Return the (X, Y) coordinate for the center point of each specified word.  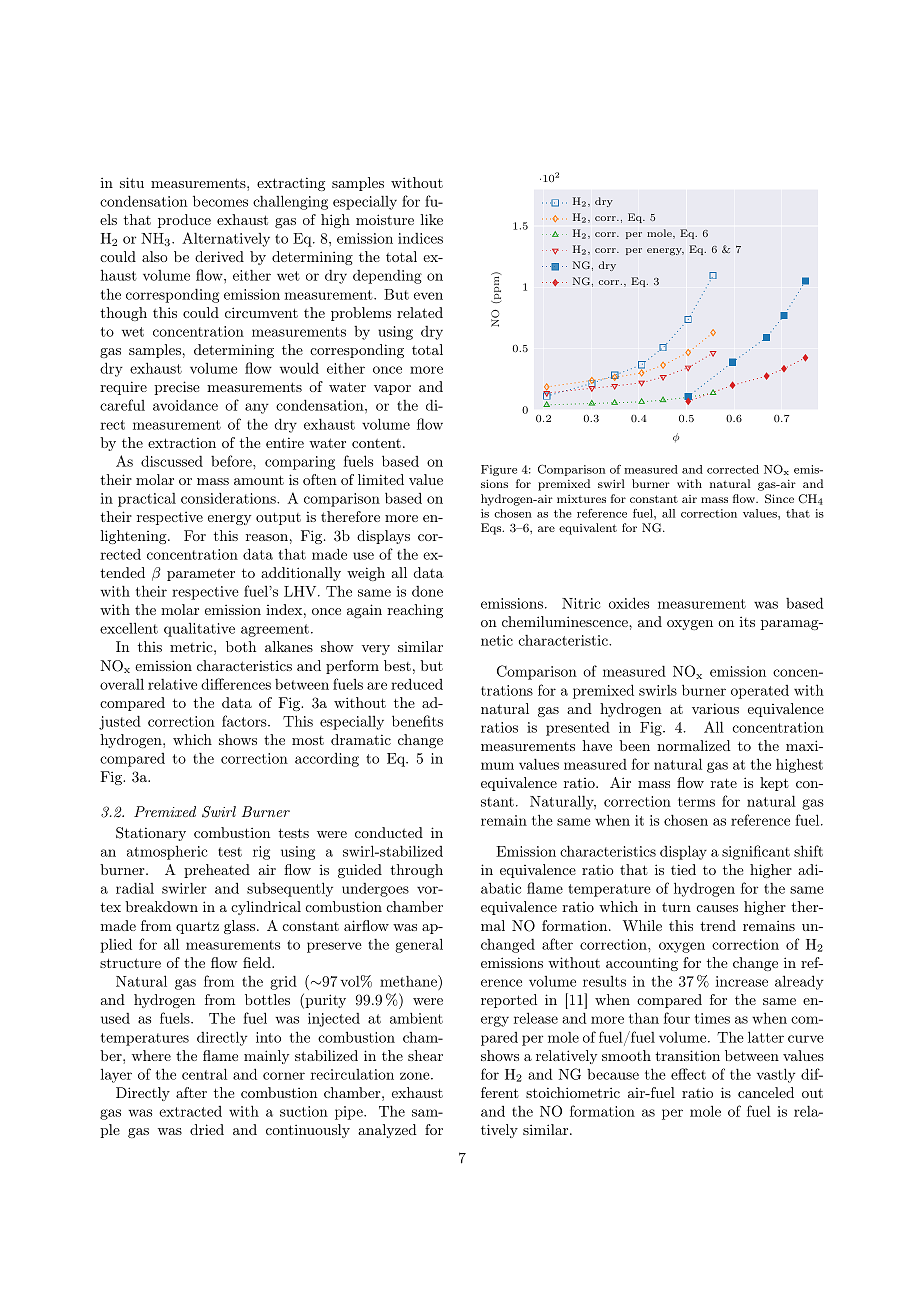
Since (779, 499)
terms (696, 802)
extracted (190, 1111)
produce (184, 221)
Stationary (151, 834)
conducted (389, 832)
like (432, 219)
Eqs (492, 529)
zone (415, 1076)
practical (147, 500)
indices (420, 238)
